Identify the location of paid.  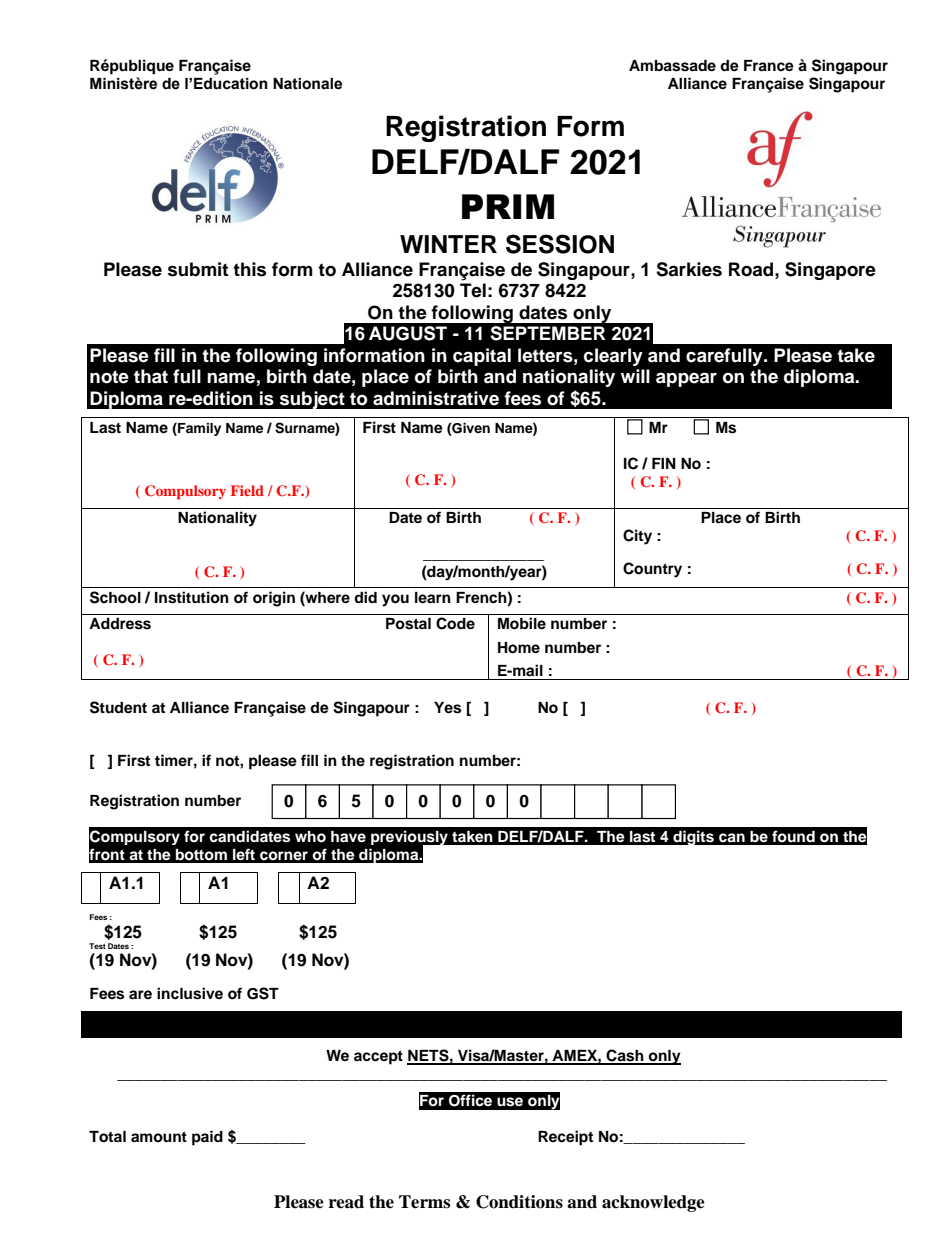
(207, 1138).
